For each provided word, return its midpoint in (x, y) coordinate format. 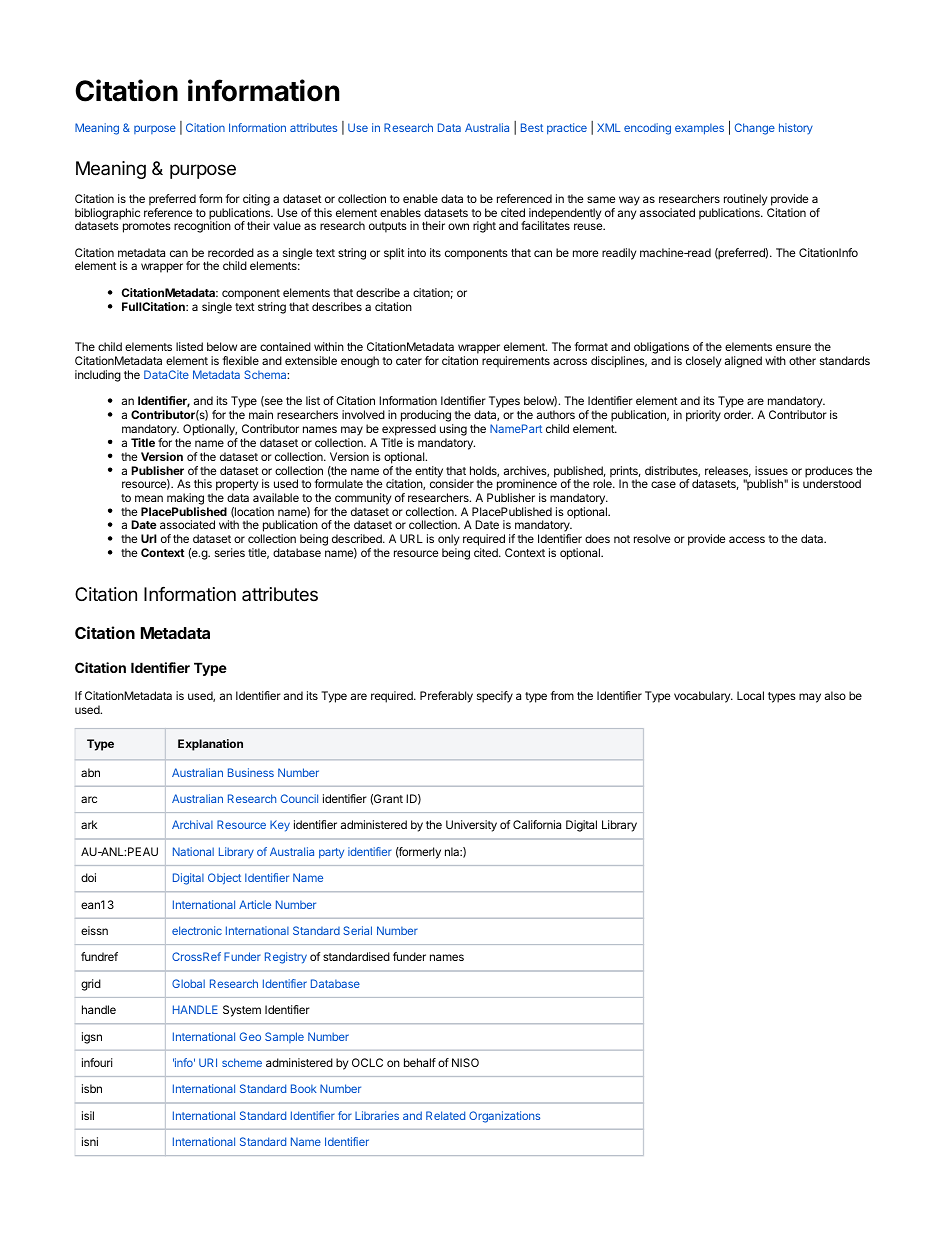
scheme (242, 1062)
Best (532, 127)
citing (256, 201)
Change (755, 129)
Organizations (504, 1117)
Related (445, 1115)
